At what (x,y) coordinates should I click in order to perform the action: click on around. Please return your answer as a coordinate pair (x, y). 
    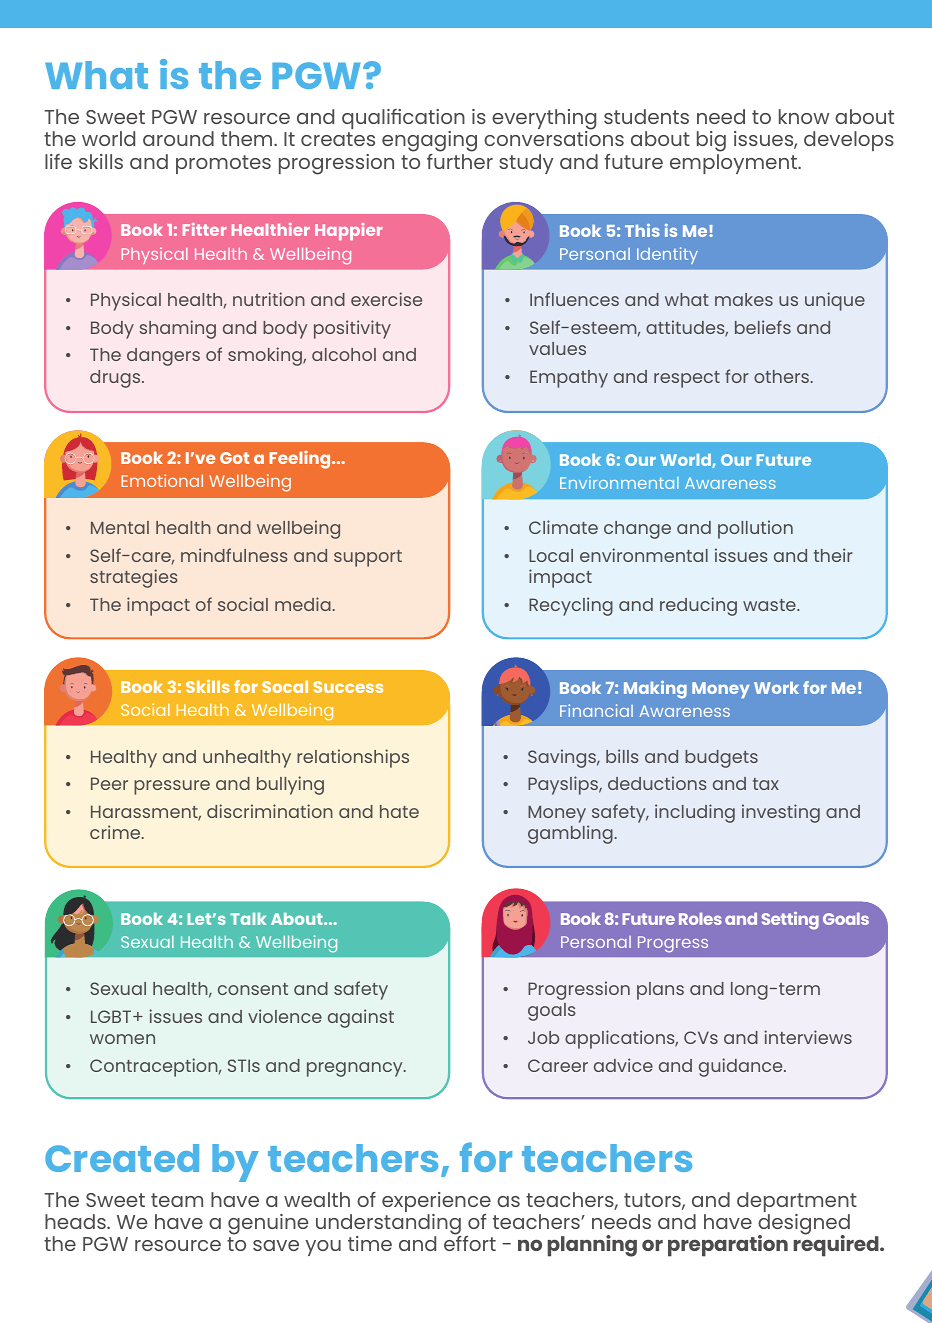
    Looking at the image, I should click on (178, 138).
